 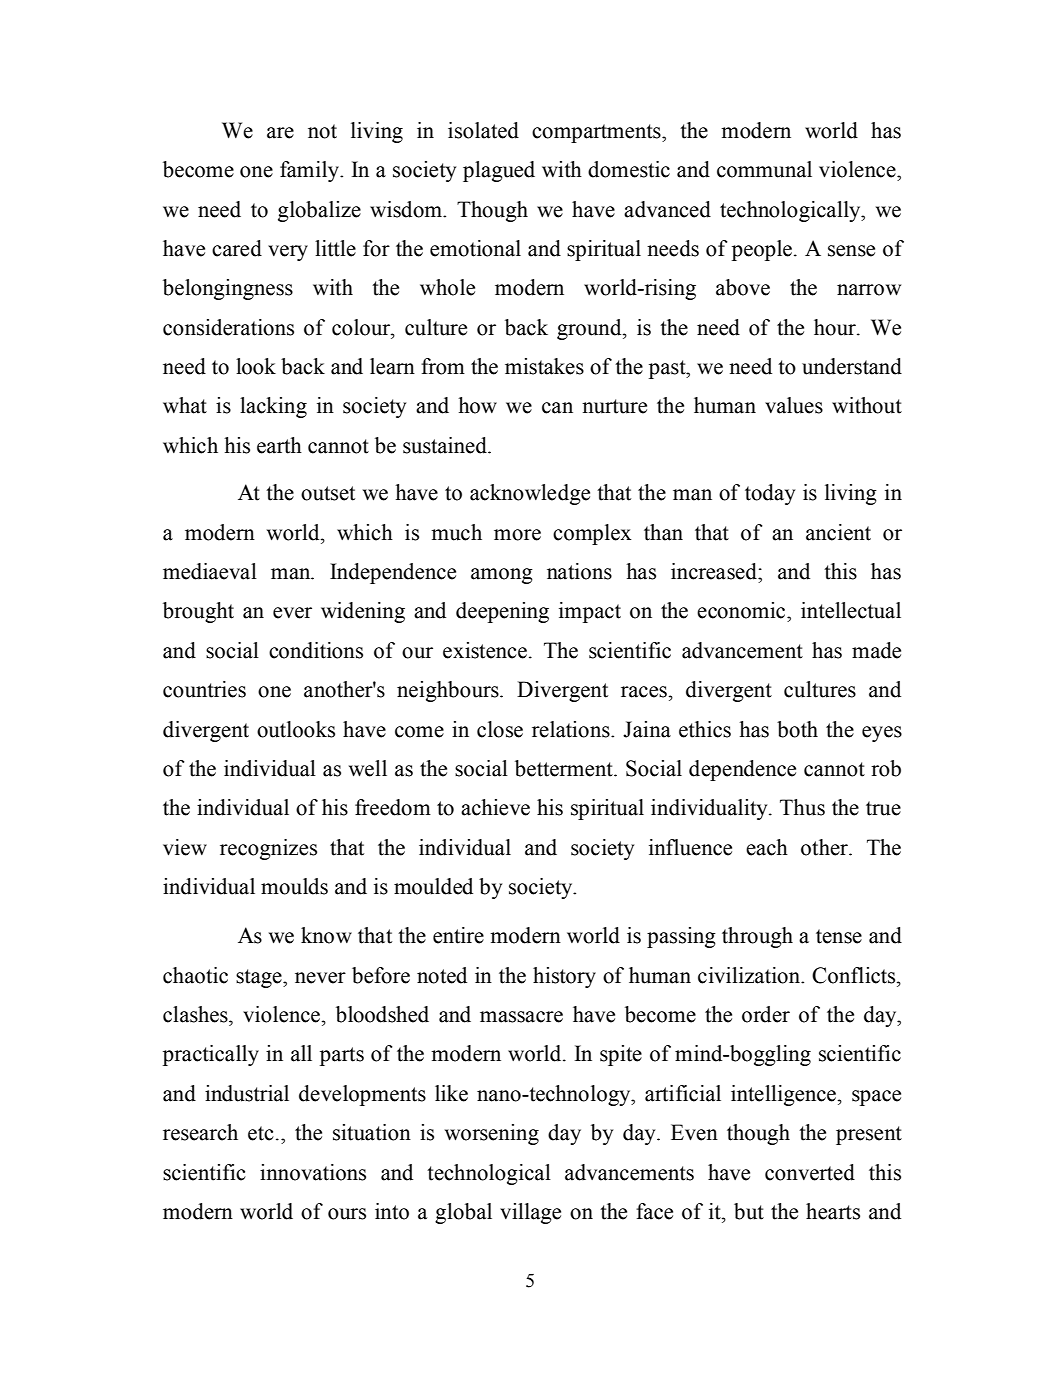 What do you see at coordinates (764, 169) in the screenshot?
I see `communal` at bounding box center [764, 169].
